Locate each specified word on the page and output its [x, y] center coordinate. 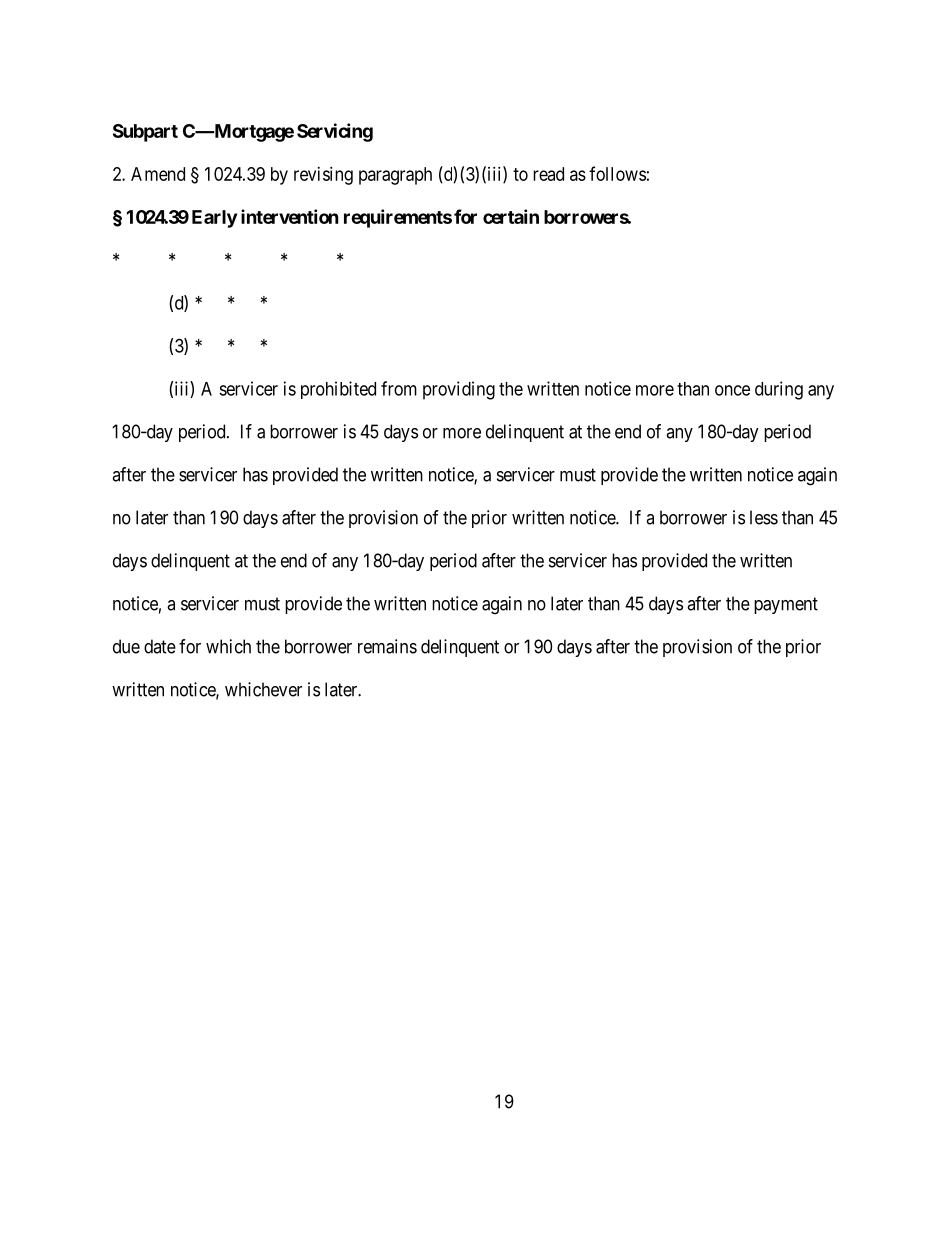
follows [617, 173]
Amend [158, 174]
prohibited [338, 390]
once [732, 390]
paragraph [395, 176]
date [160, 646]
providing [459, 390]
